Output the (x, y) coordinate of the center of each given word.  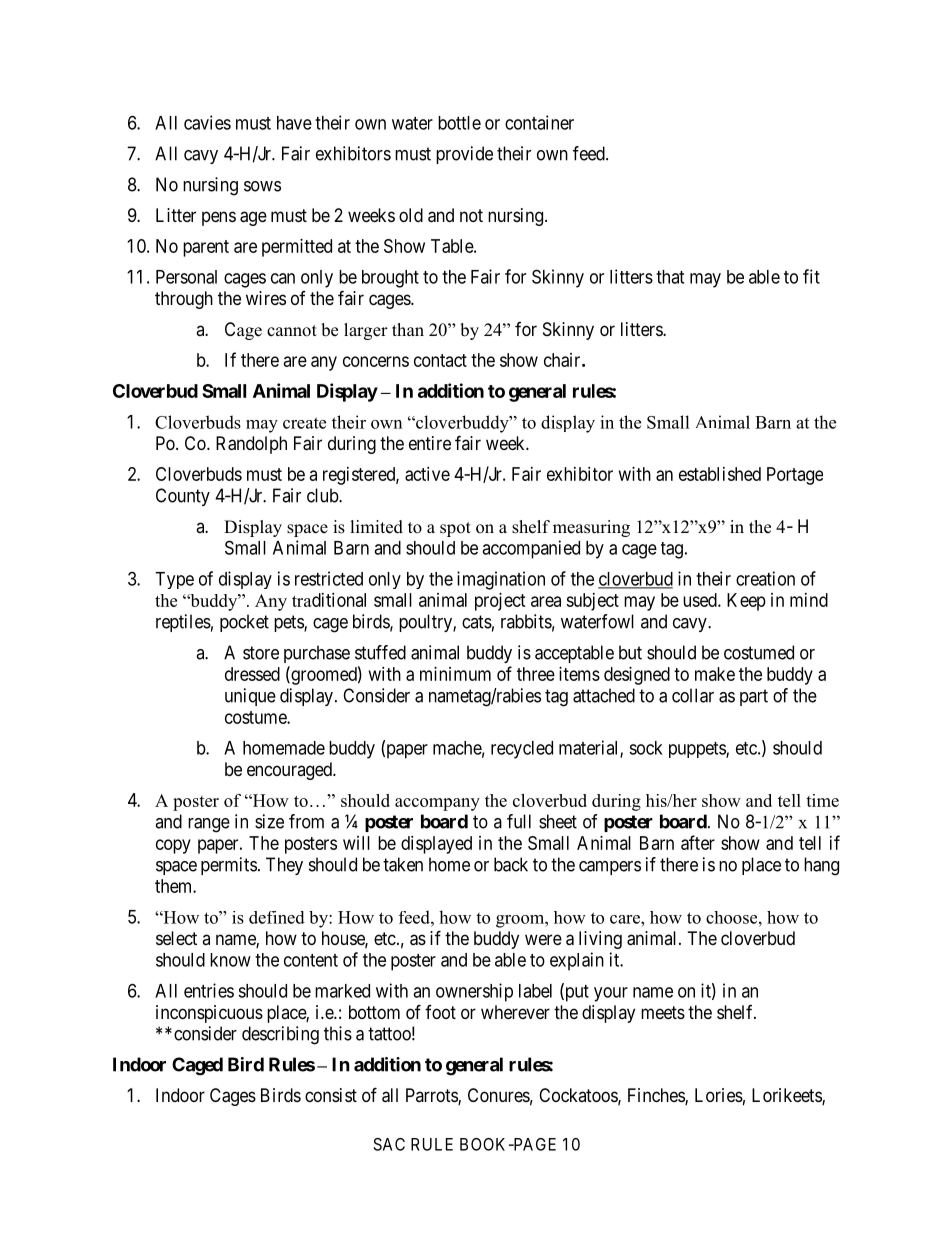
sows (262, 186)
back (511, 864)
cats (477, 622)
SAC (389, 1144)
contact (440, 360)
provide (464, 155)
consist (331, 1095)
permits (229, 866)
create (304, 423)
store (261, 653)
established (720, 474)
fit (811, 276)
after (698, 842)
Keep (746, 602)
